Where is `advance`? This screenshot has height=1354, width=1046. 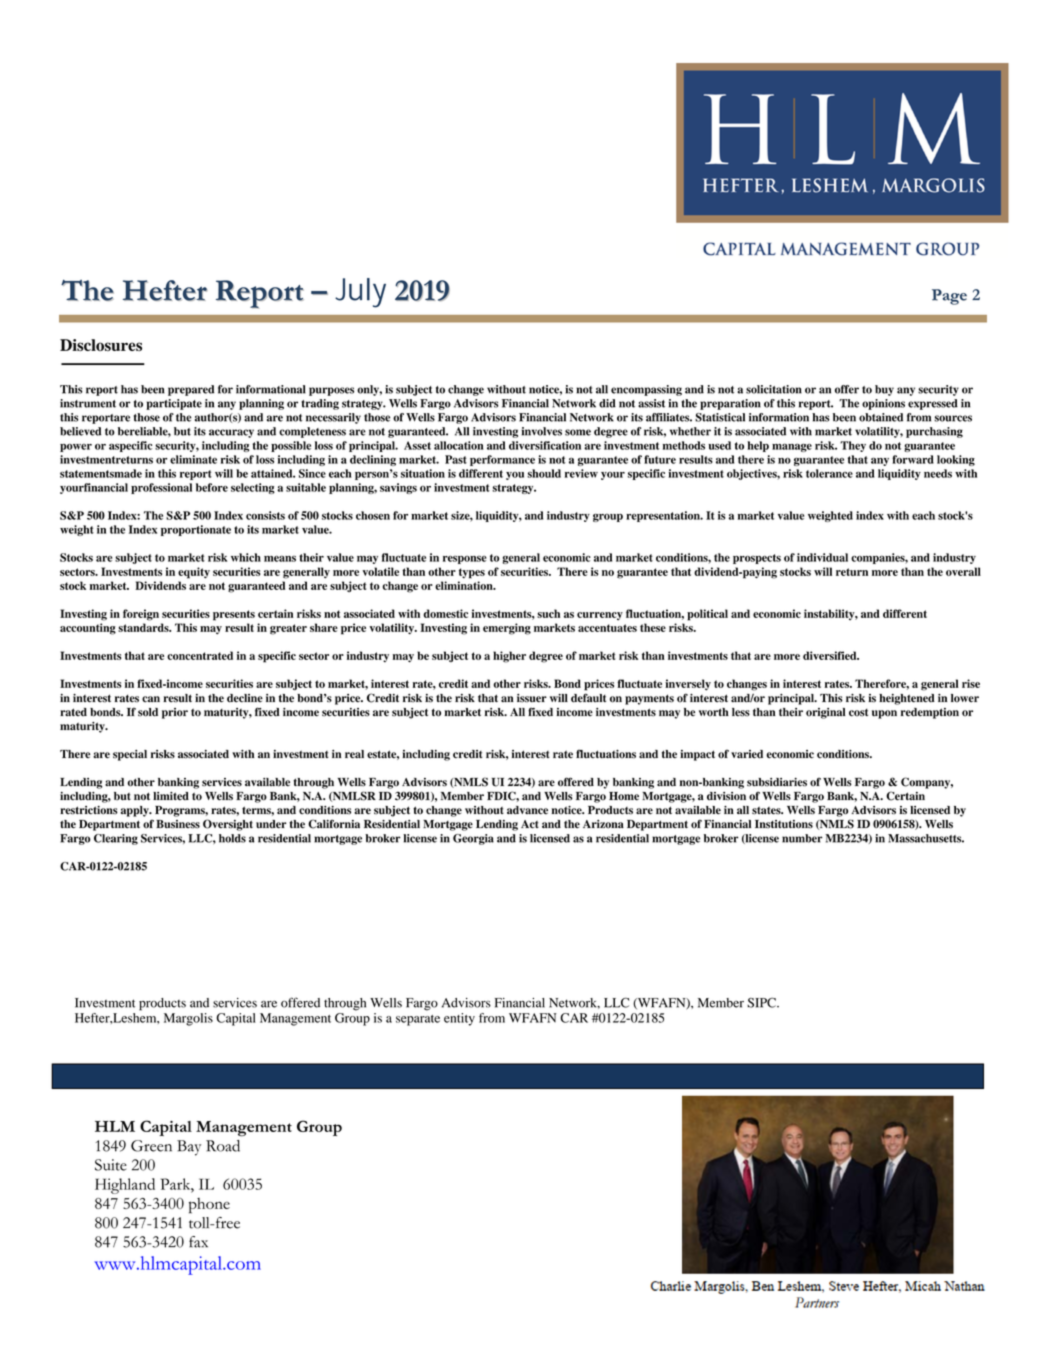 advance is located at coordinates (527, 810).
